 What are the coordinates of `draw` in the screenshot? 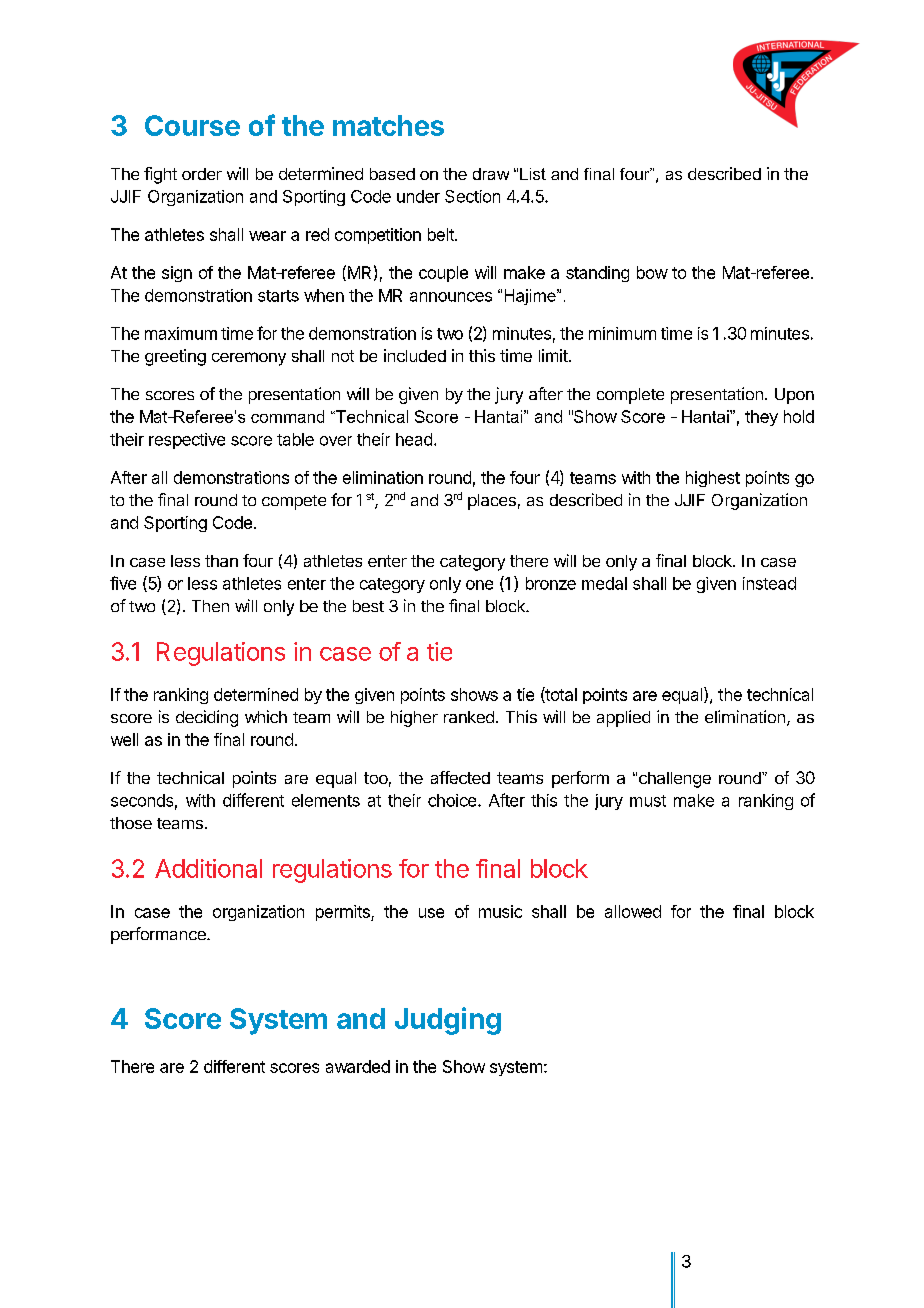 It's located at (491, 174).
